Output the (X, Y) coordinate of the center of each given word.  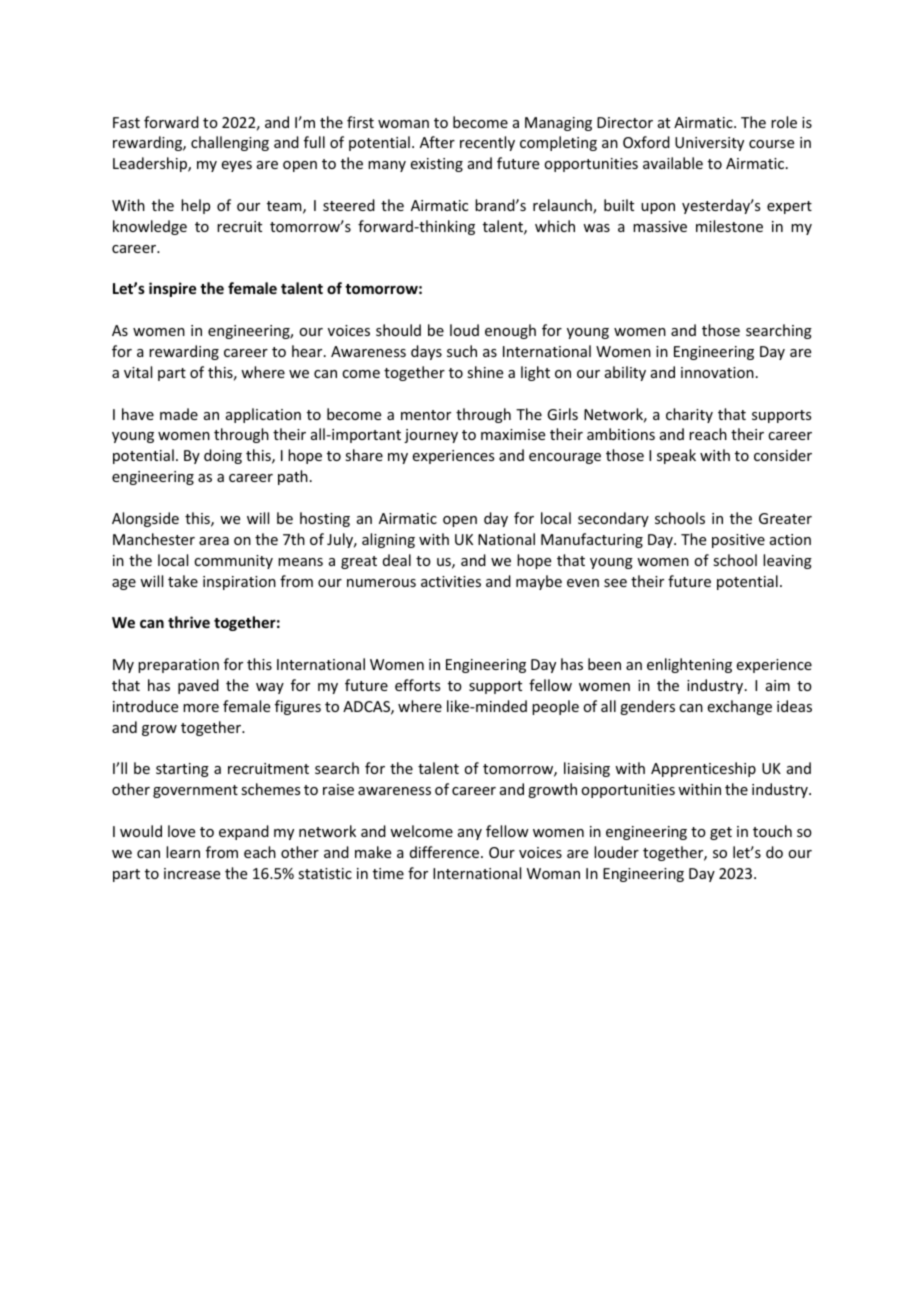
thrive (189, 622)
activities (451, 581)
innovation (717, 372)
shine (485, 372)
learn (183, 852)
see (615, 583)
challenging (230, 143)
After (437, 142)
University (709, 144)
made (179, 414)
